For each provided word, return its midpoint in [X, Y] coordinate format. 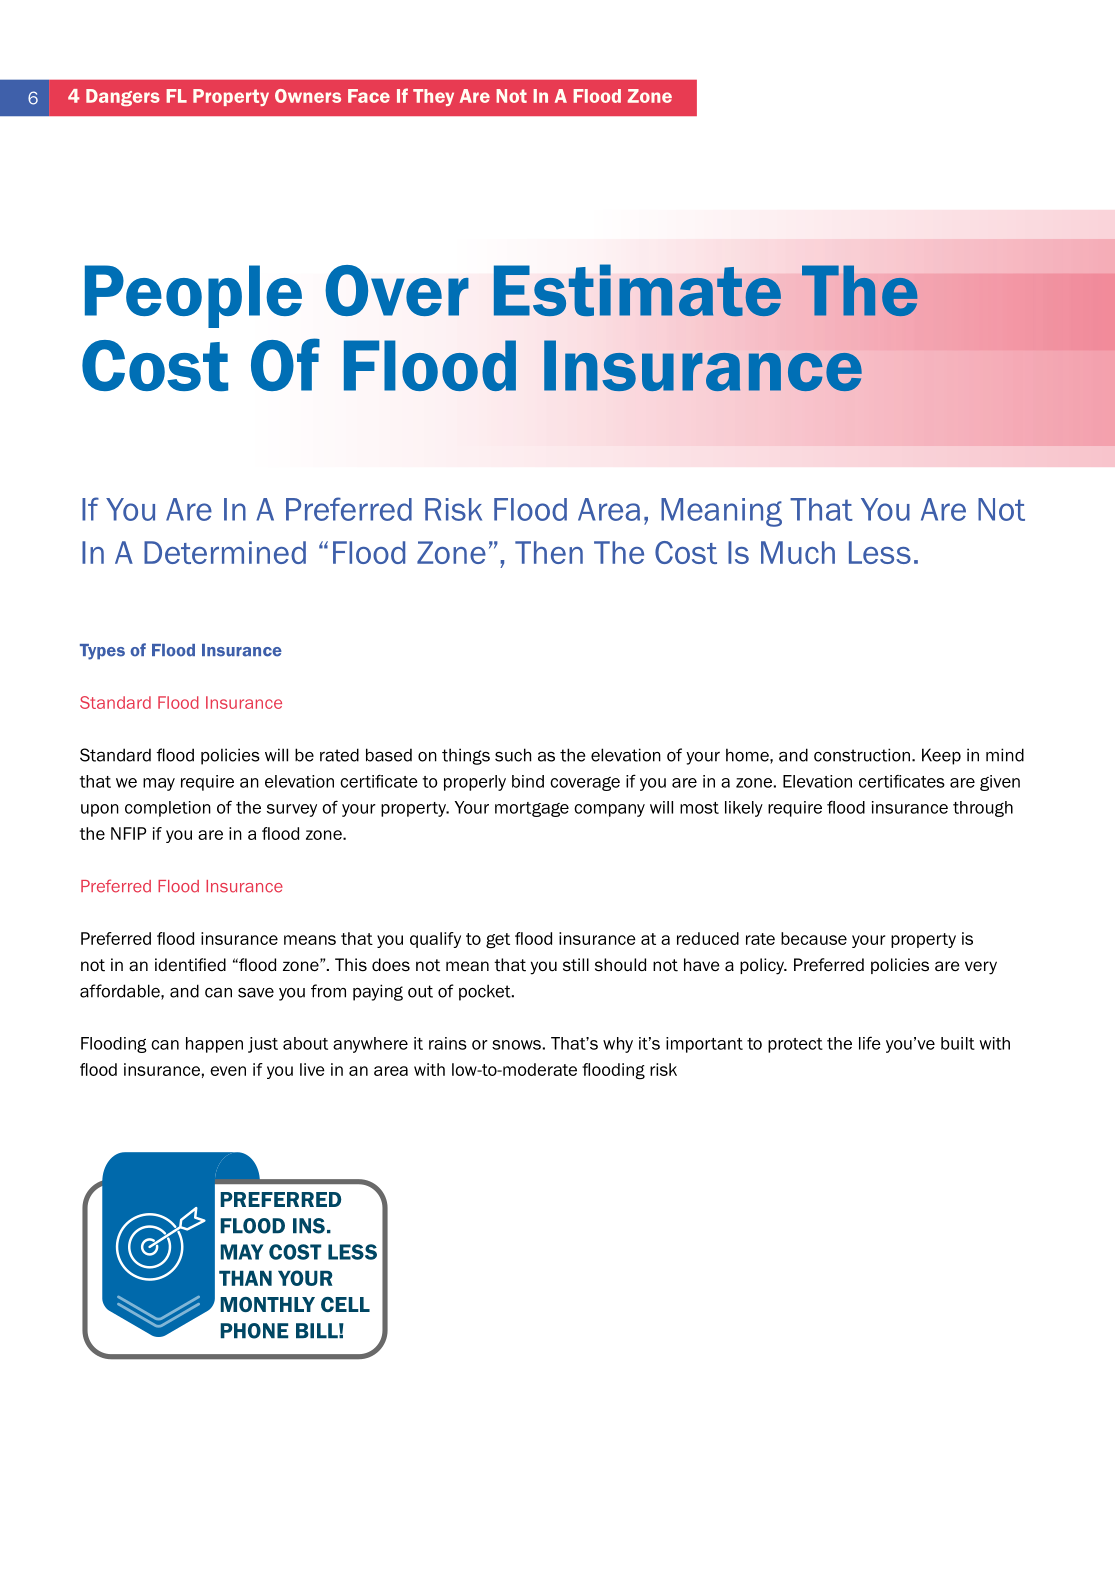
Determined [225, 552]
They [433, 97]
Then [549, 552]
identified [190, 965]
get [498, 941]
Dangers [123, 97]
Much [798, 552]
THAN [245, 1278]
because [814, 938]
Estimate [637, 290]
